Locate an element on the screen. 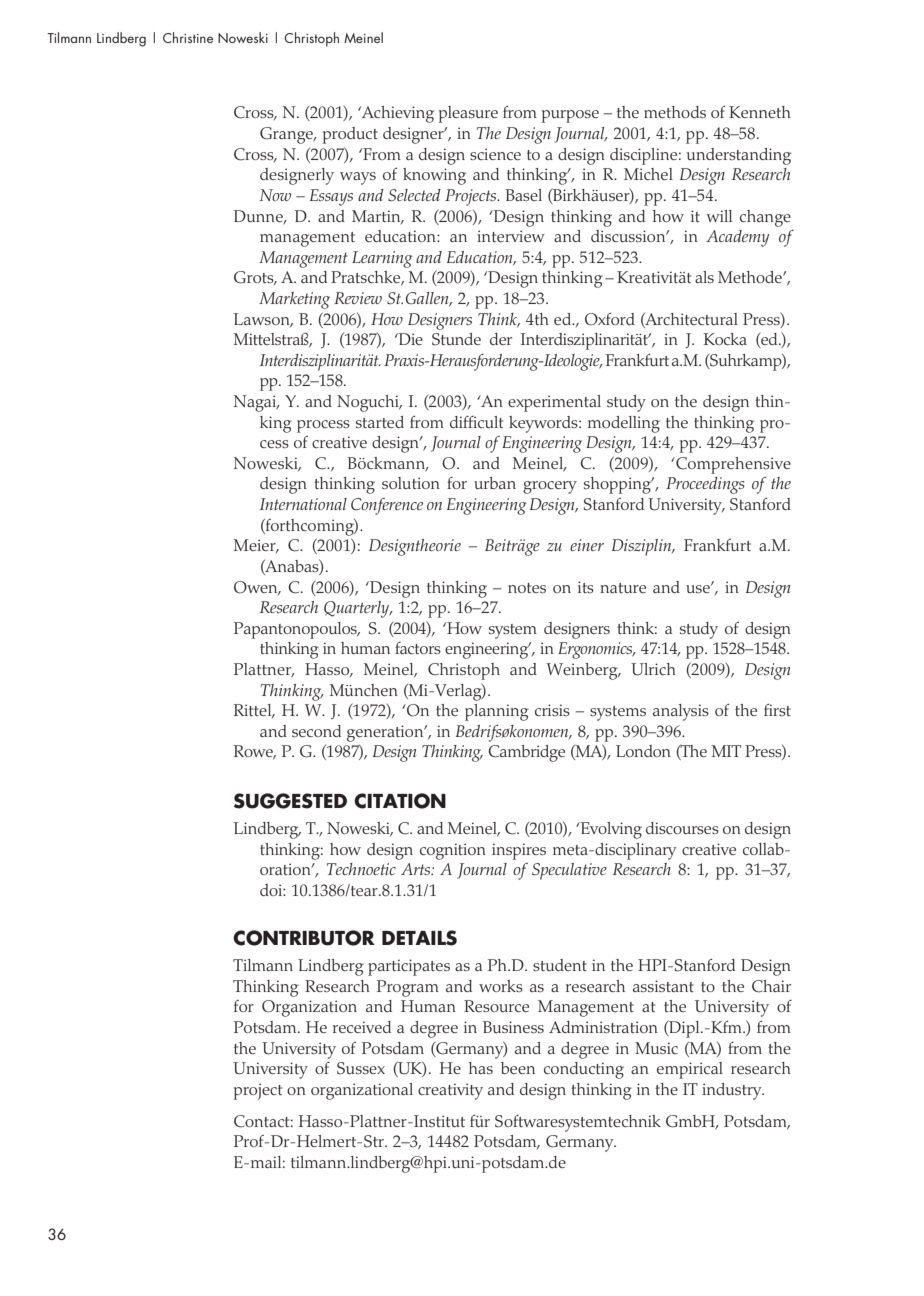 The height and width of the screenshot is (1296, 924). cognition is located at coordinates (453, 851).
